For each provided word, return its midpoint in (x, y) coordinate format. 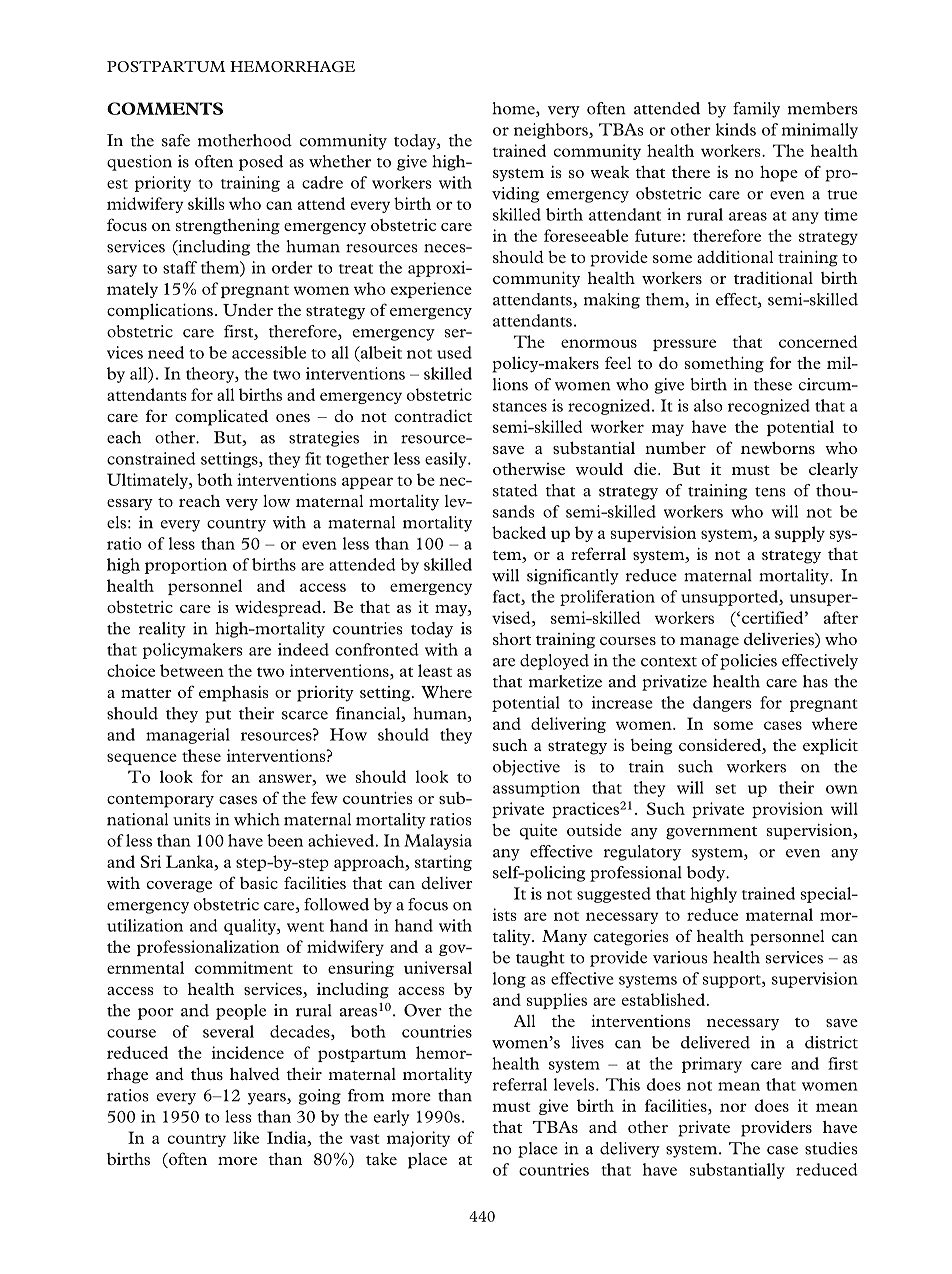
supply (800, 534)
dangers (722, 704)
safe (176, 140)
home (514, 109)
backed (519, 532)
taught (540, 959)
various (680, 957)
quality (251, 927)
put (218, 716)
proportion (186, 566)
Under (248, 310)
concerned (818, 341)
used (454, 352)
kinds (736, 129)
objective (526, 768)
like (246, 1137)
